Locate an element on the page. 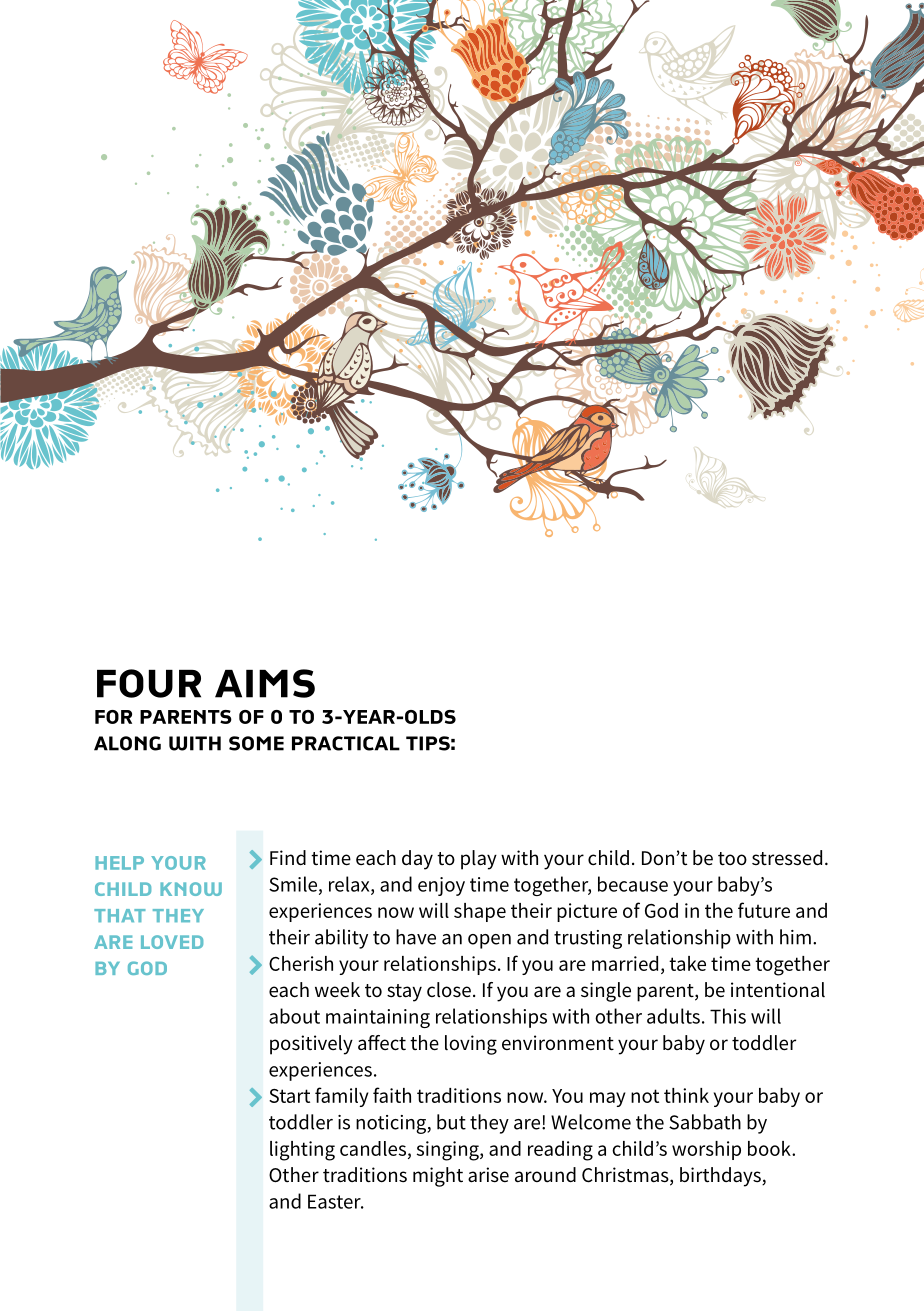 The height and width of the document is (1311, 924). lighting is located at coordinates (302, 1151).
